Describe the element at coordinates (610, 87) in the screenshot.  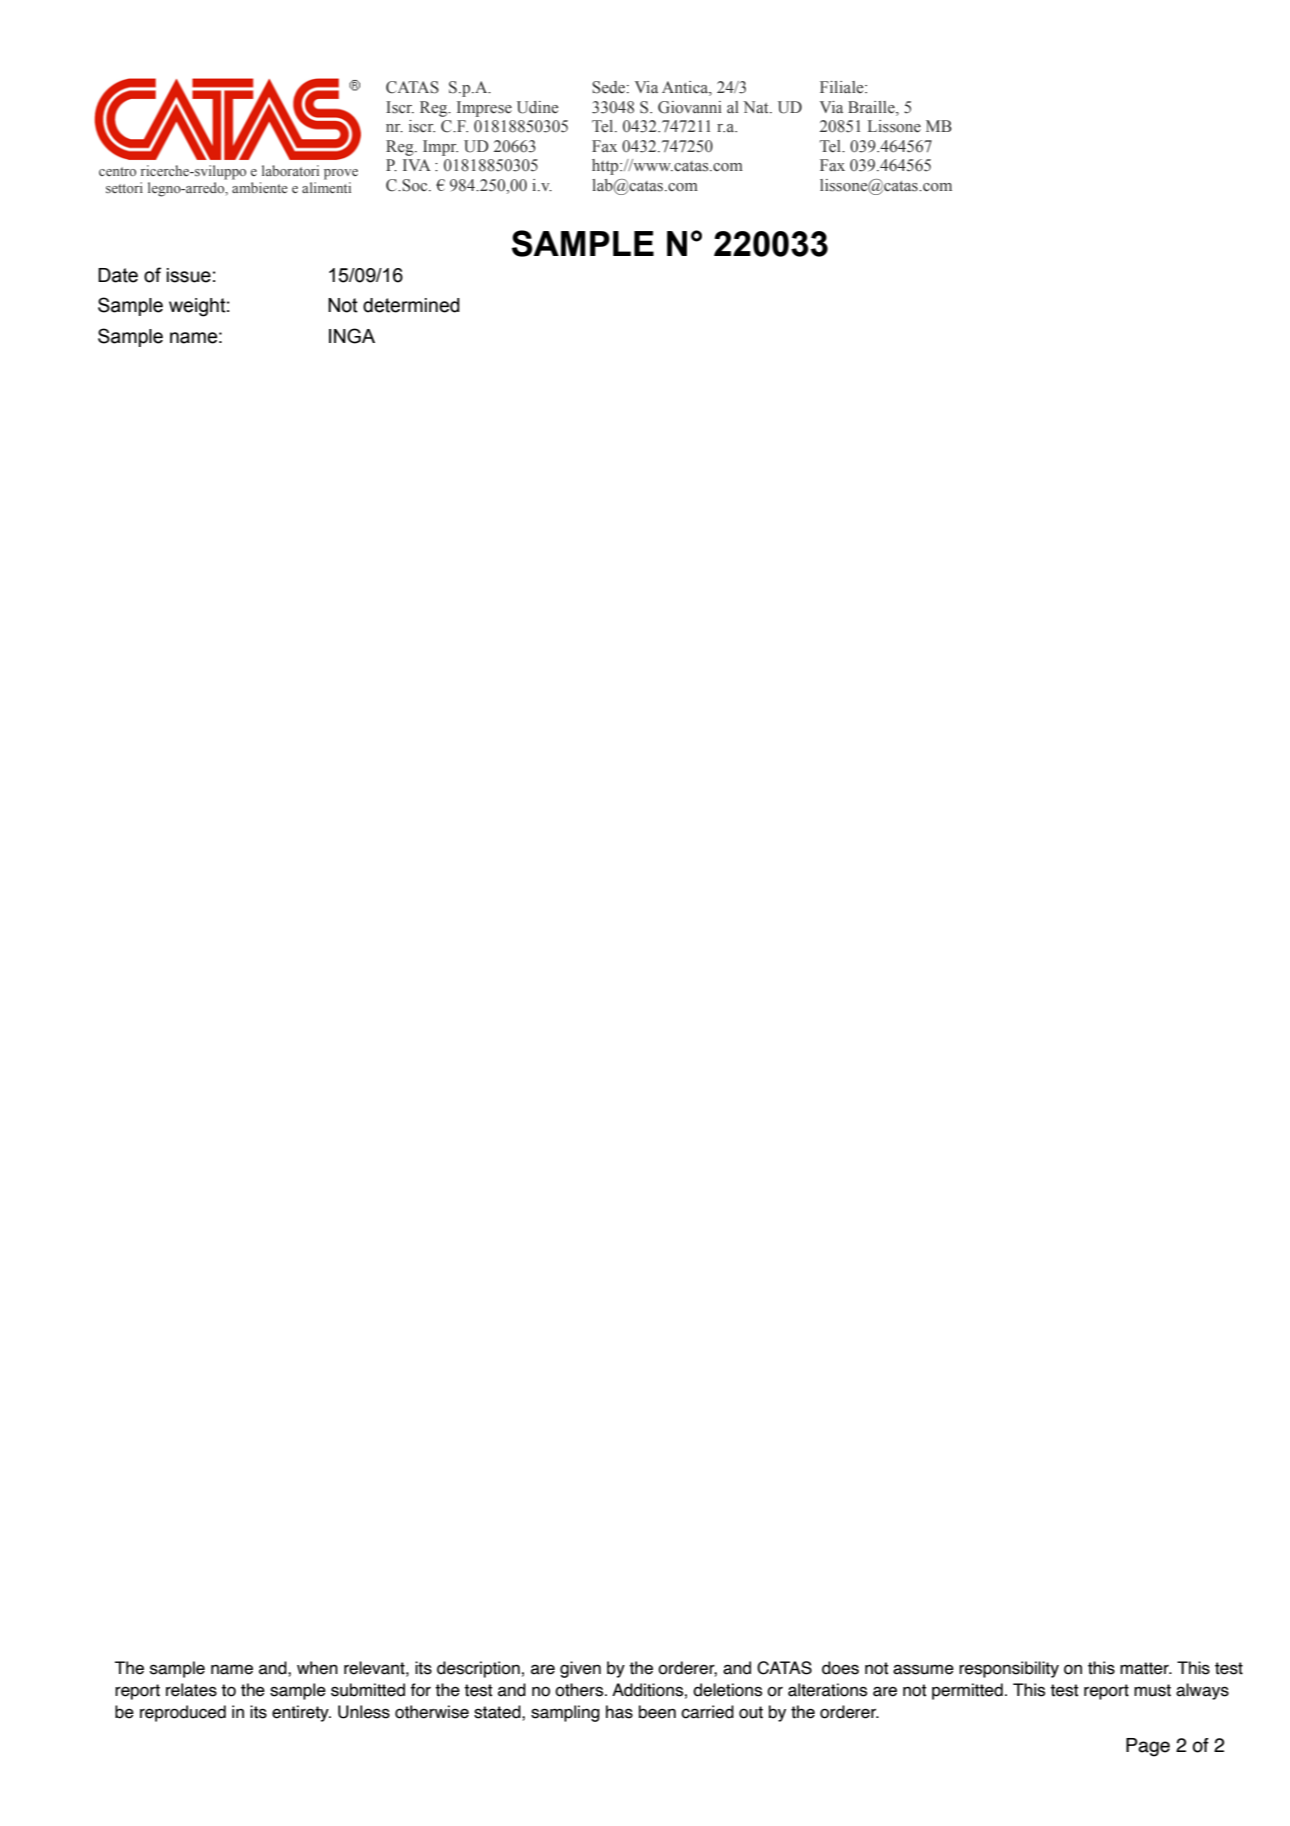
I see `Sede` at that location.
